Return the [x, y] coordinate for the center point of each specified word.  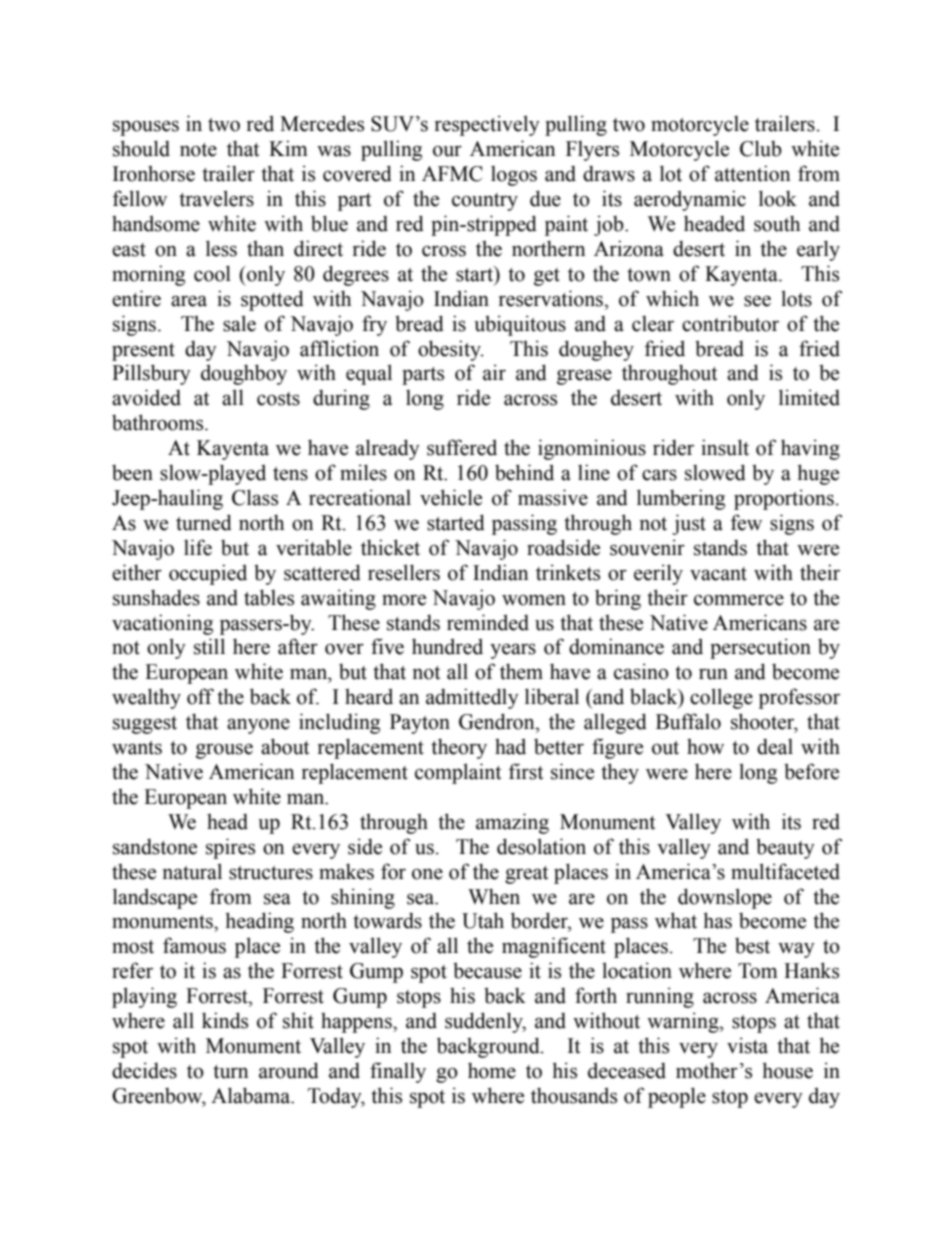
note [198, 150]
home [492, 1070]
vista [747, 1045]
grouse [224, 751]
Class [255, 497]
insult [725, 447]
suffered [462, 447]
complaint [458, 773]
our [447, 151]
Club [761, 148]
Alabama [252, 1095]
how [705, 746]
